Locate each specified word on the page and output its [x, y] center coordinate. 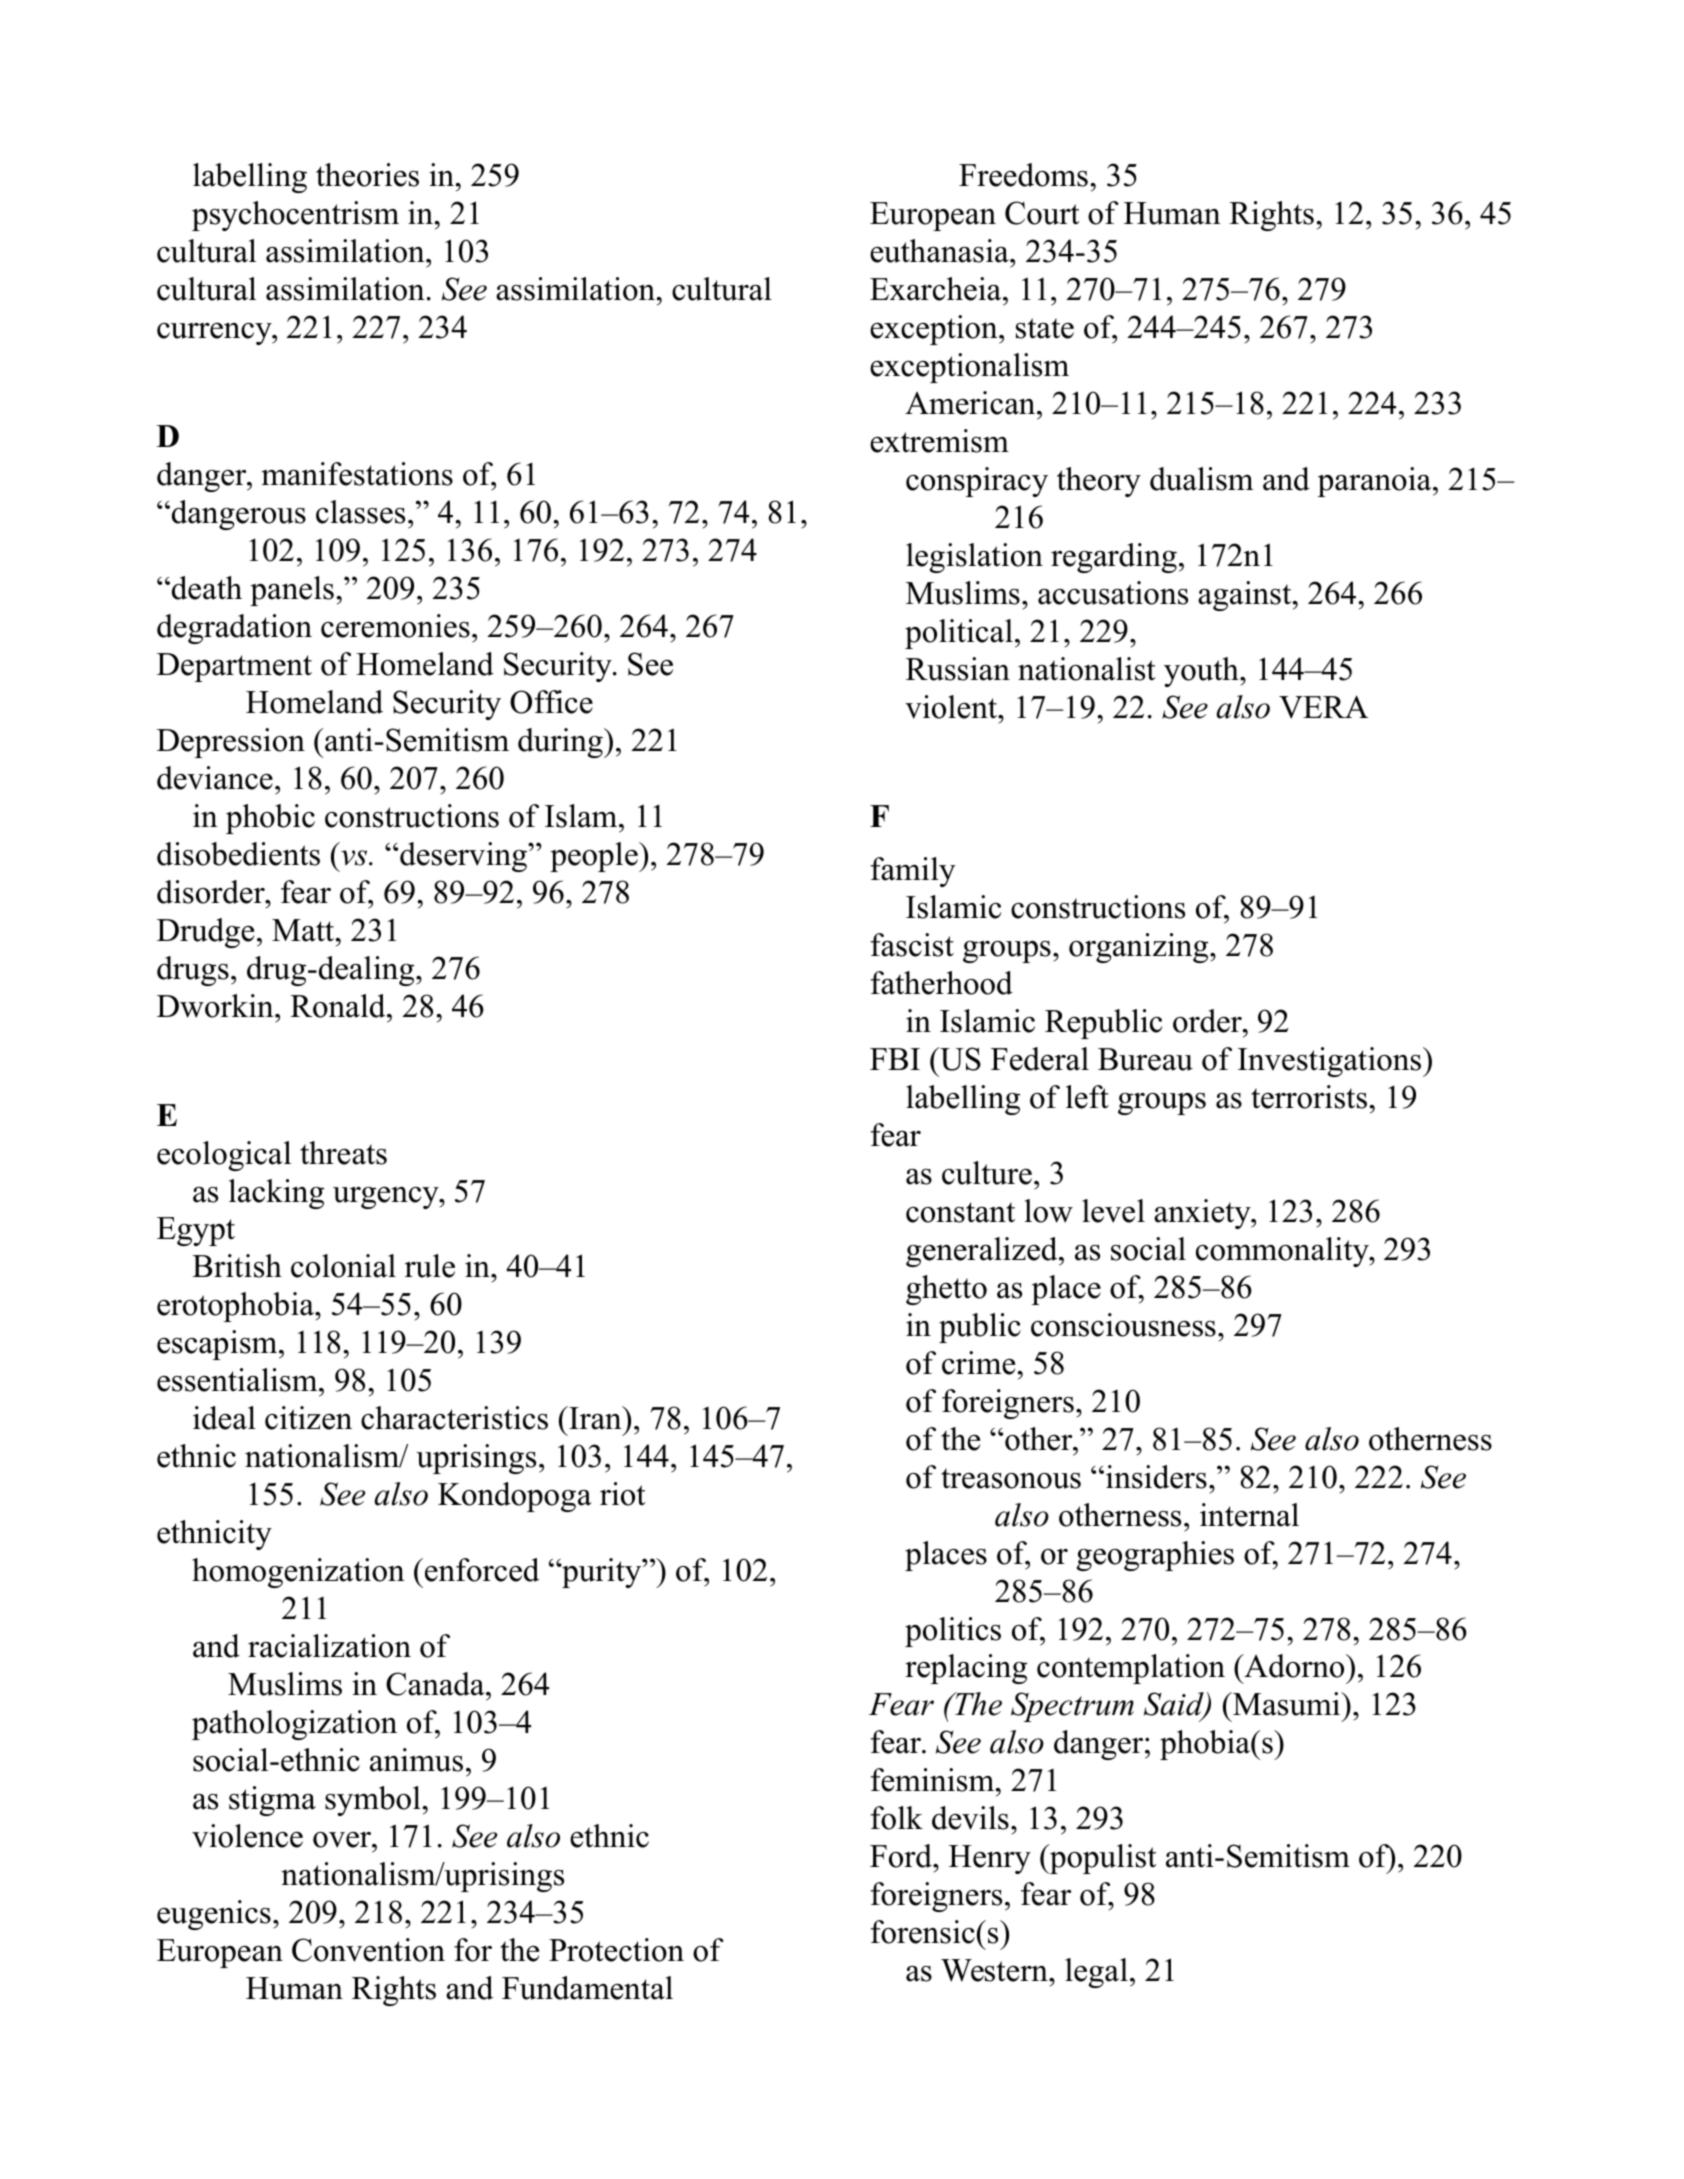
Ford [902, 1856]
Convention [368, 1950]
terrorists [1309, 1097]
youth [1202, 672]
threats [343, 1153]
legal [1096, 1973]
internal [1249, 1515]
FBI [895, 1059]
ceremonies [395, 626]
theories [367, 175]
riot [623, 1494]
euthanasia [940, 251]
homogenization [298, 1573]
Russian [958, 669]
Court [1042, 213]
